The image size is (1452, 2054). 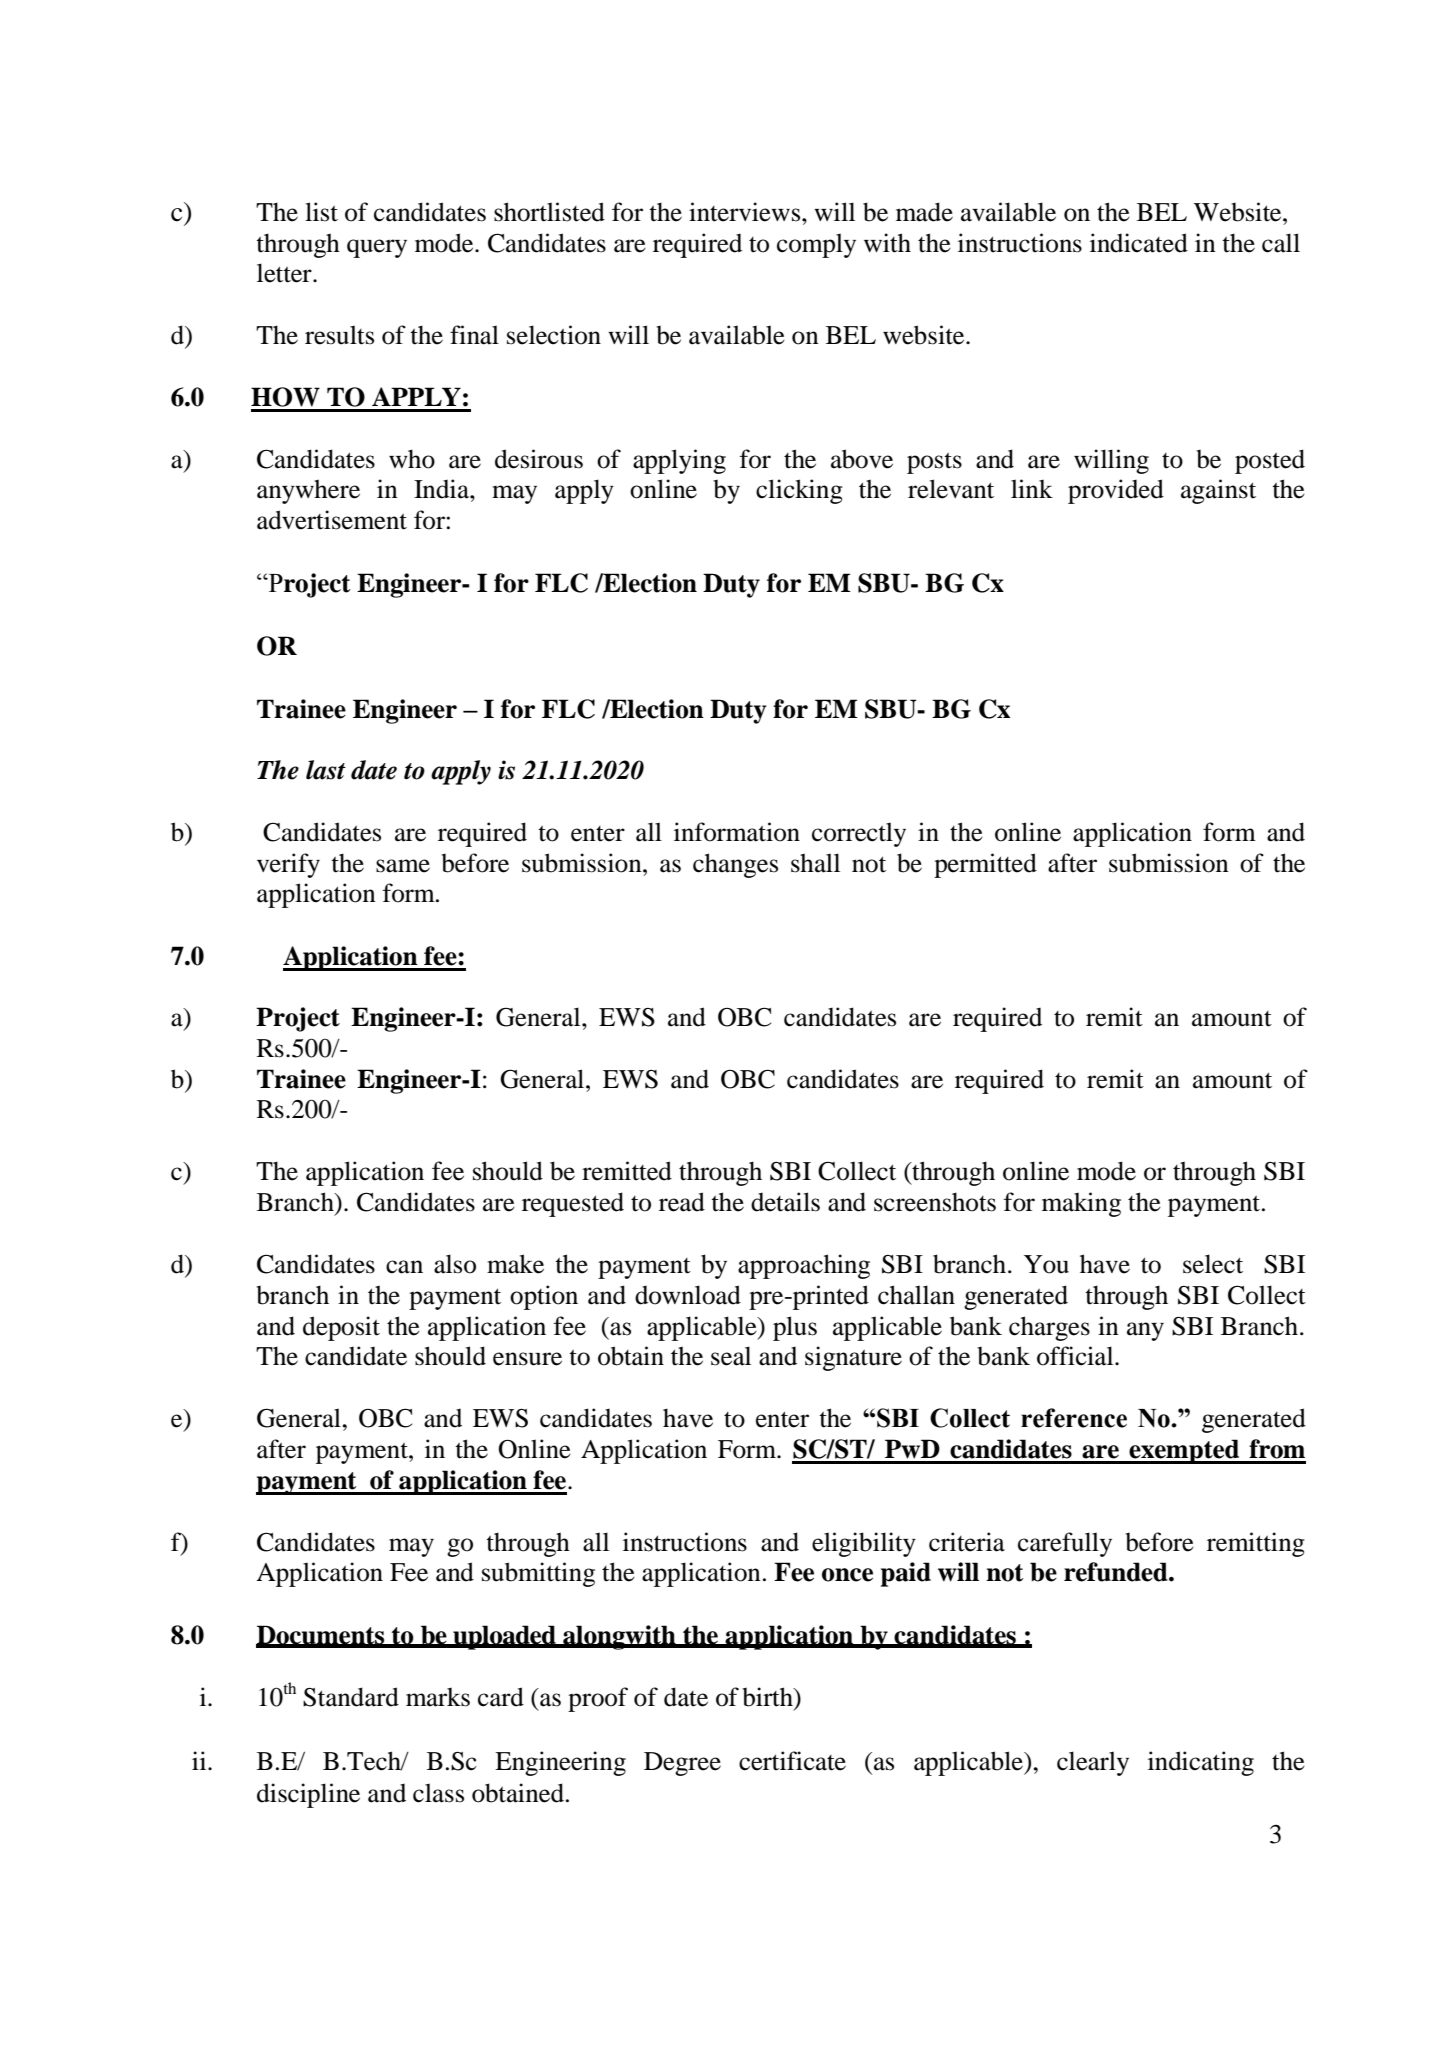 What do you see at coordinates (815, 863) in the screenshot?
I see `shall` at bounding box center [815, 863].
